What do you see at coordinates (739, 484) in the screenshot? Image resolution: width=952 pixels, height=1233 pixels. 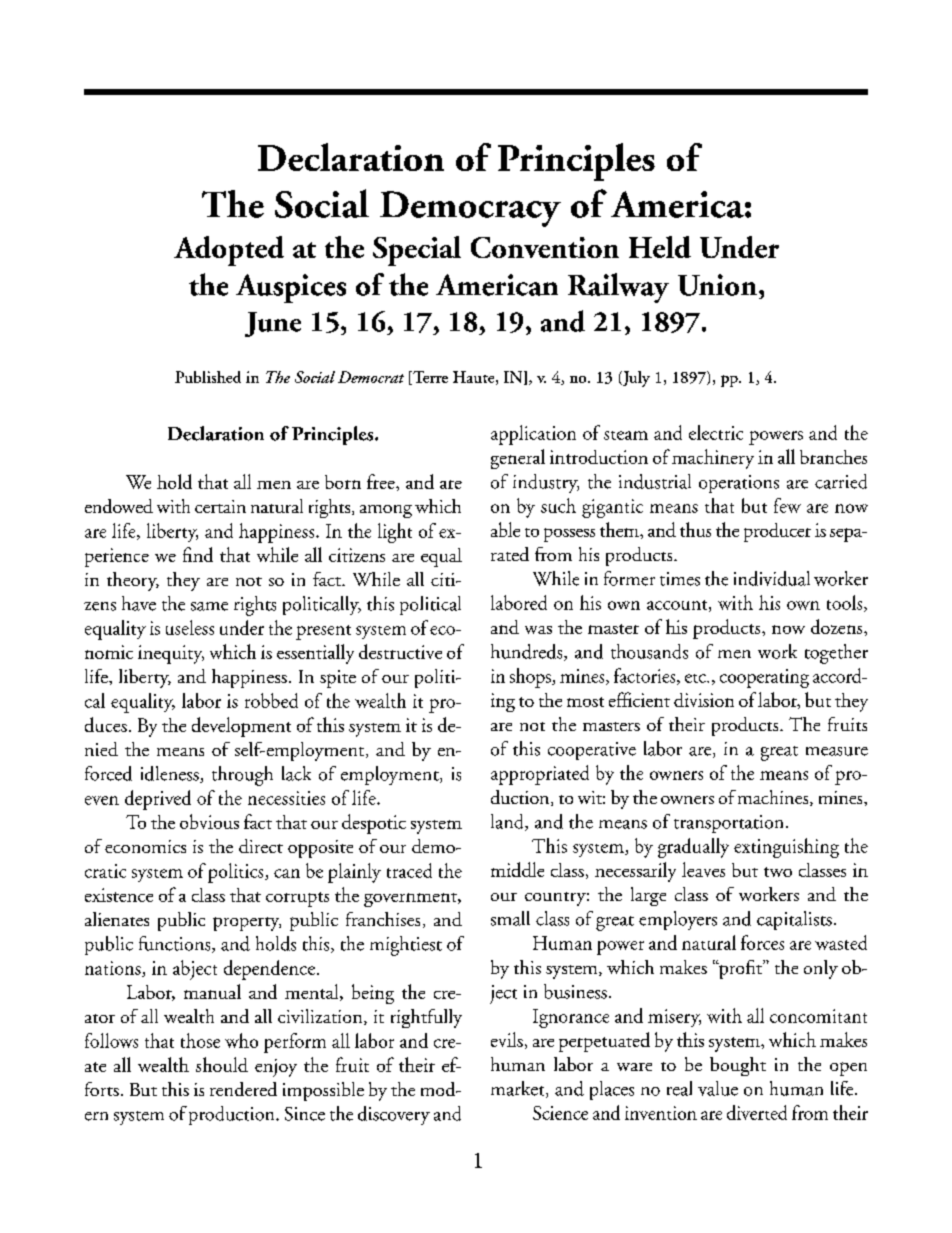 I see `operations` at bounding box center [739, 484].
